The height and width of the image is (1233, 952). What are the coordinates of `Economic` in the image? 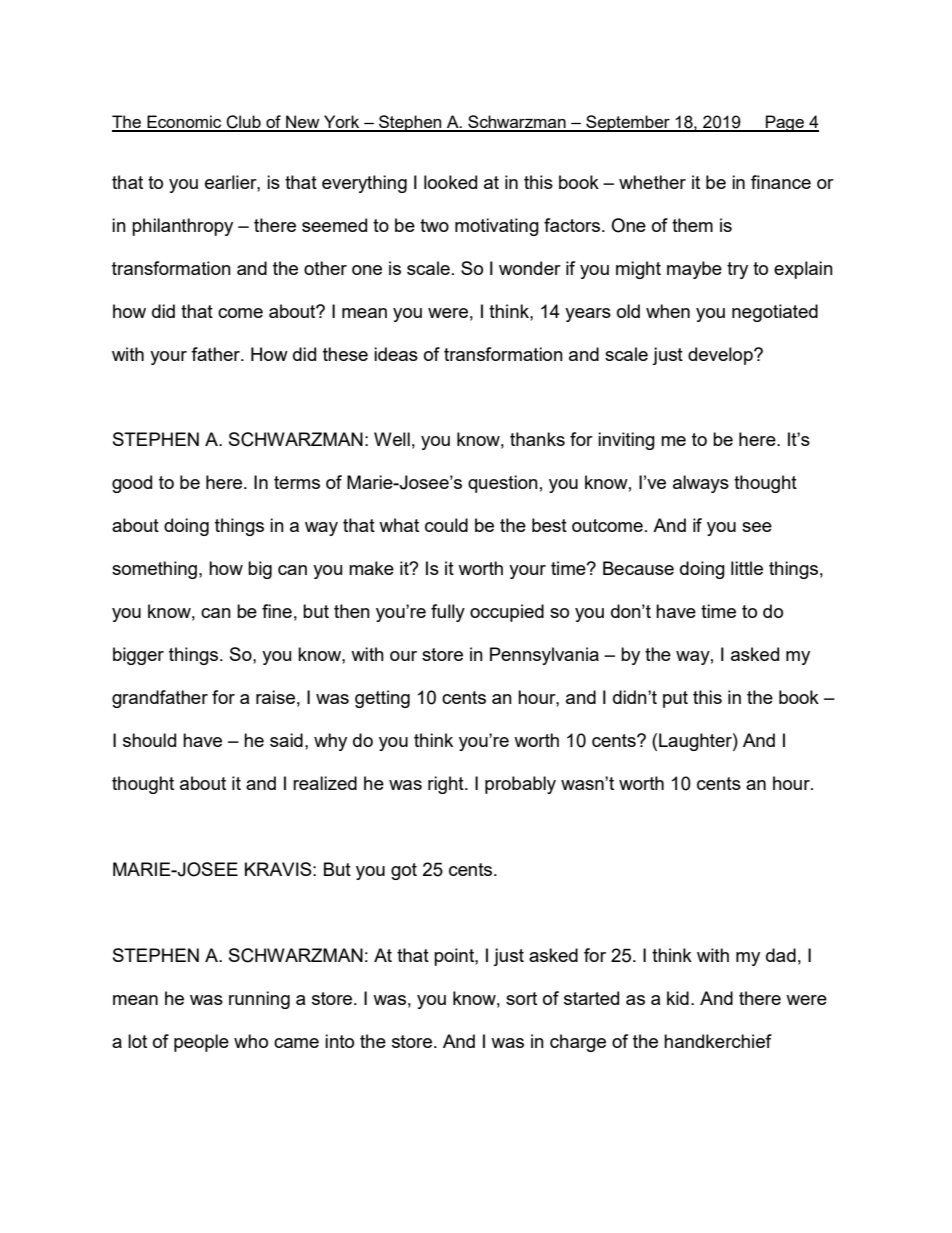 It's located at (184, 123).
